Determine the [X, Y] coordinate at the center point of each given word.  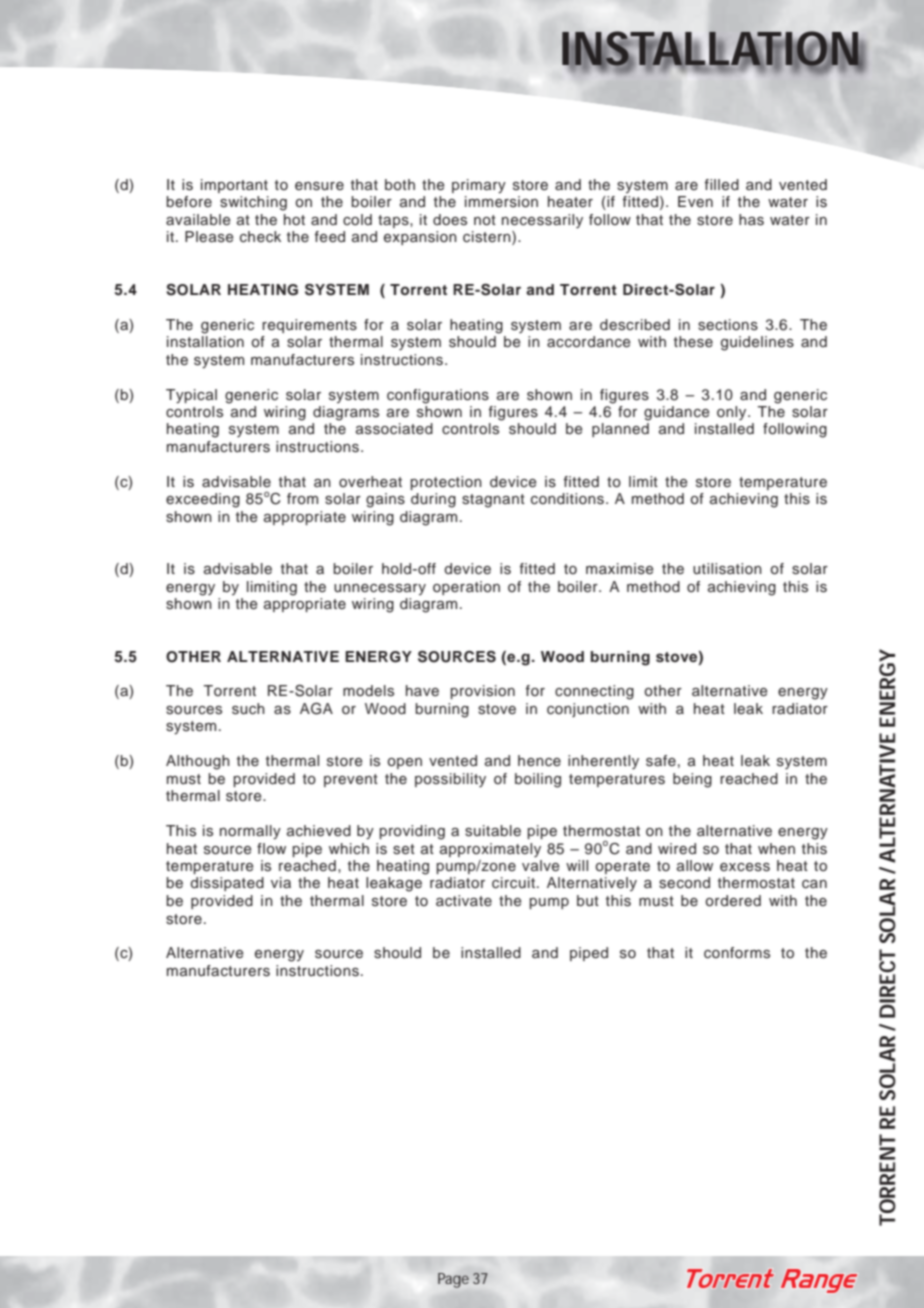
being [692, 780]
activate [464, 901]
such [248, 709]
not [485, 220]
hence [539, 761]
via [281, 882]
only [733, 413]
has [751, 220]
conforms [737, 953]
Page [453, 1280]
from [302, 499]
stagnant [493, 501]
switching [253, 203]
